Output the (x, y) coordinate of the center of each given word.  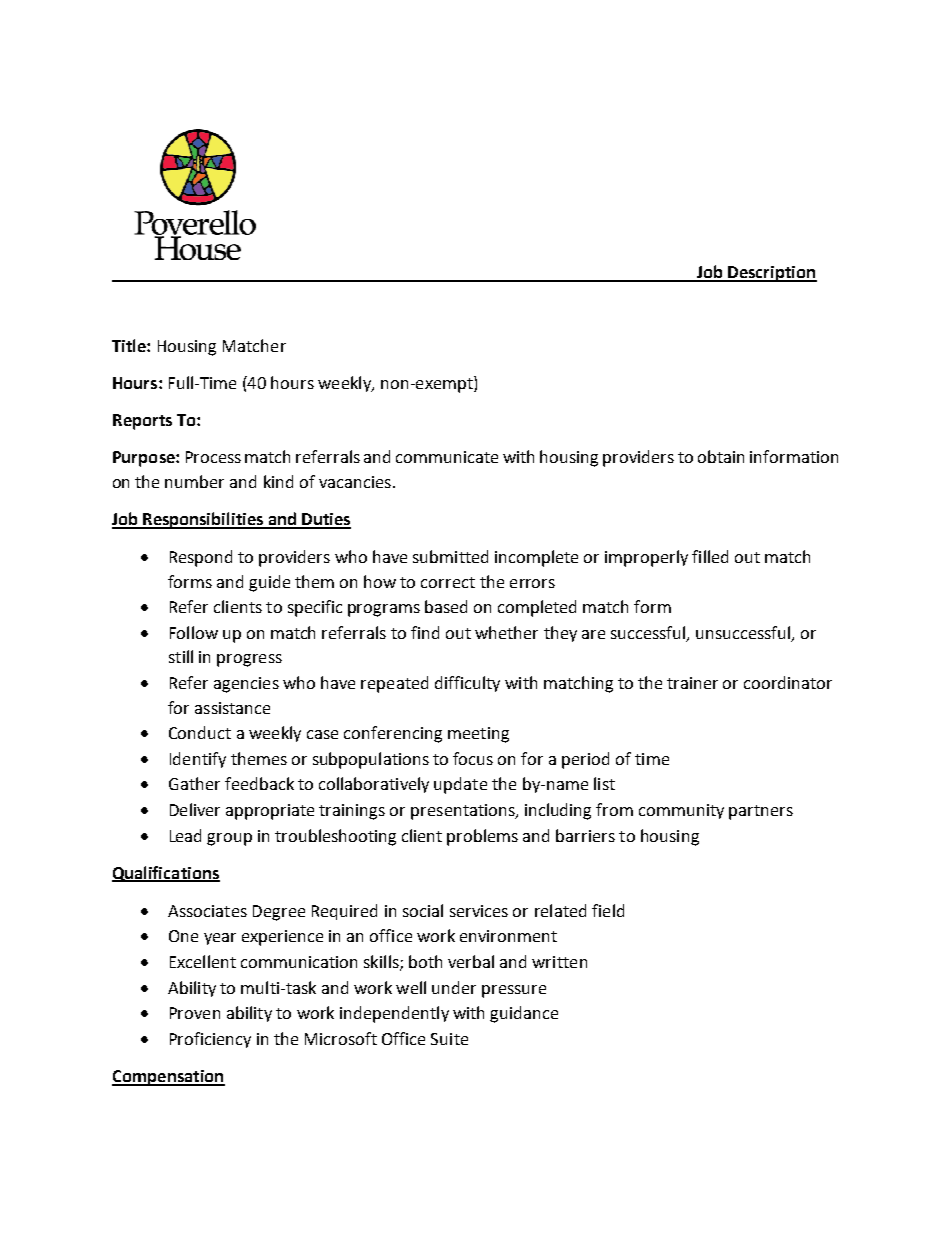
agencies (246, 685)
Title (130, 345)
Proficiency (210, 1040)
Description (772, 274)
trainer (692, 683)
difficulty (467, 684)
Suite (449, 1039)
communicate (447, 457)
